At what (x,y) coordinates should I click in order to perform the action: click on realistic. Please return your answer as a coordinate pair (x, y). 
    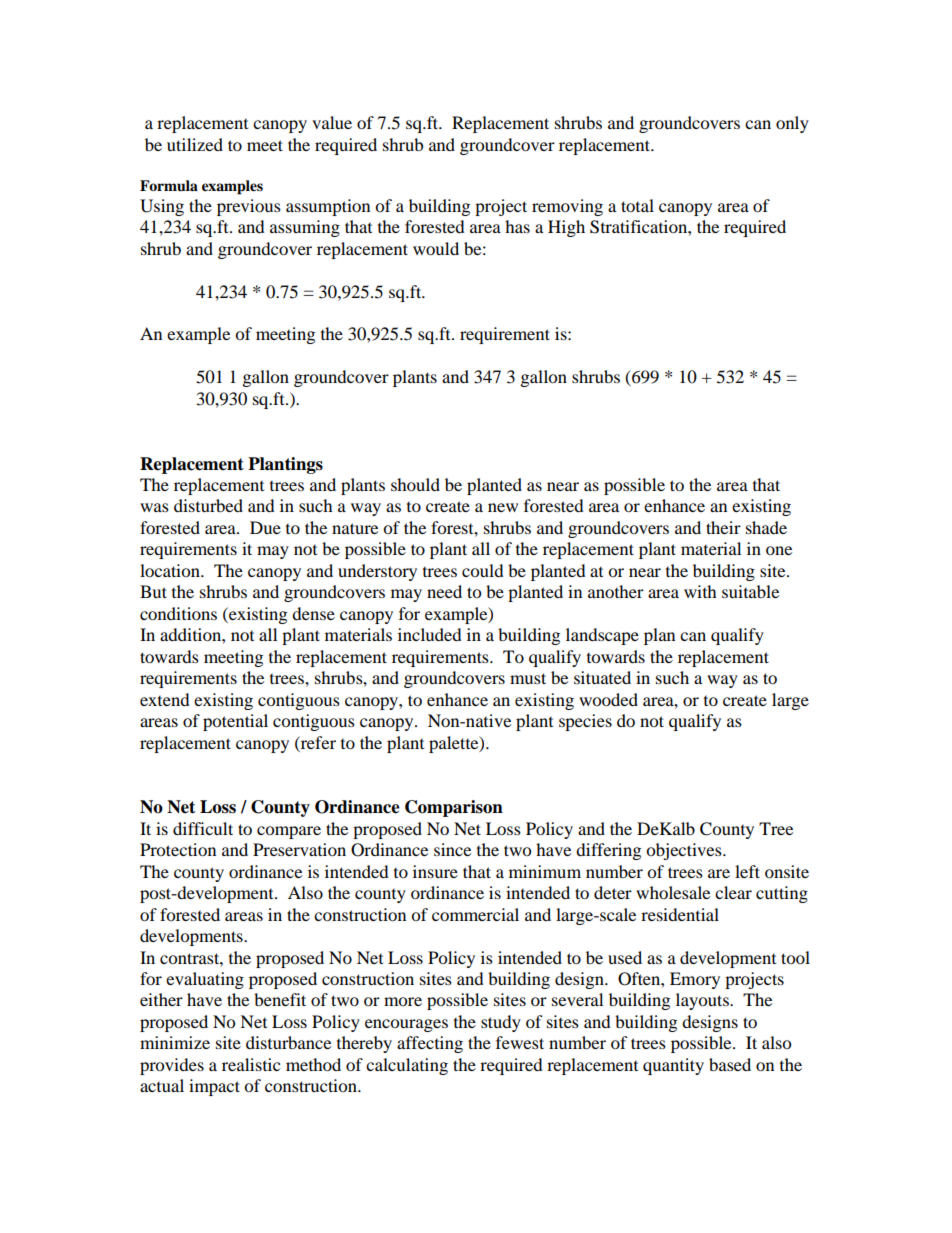
    Looking at the image, I should click on (251, 1064).
